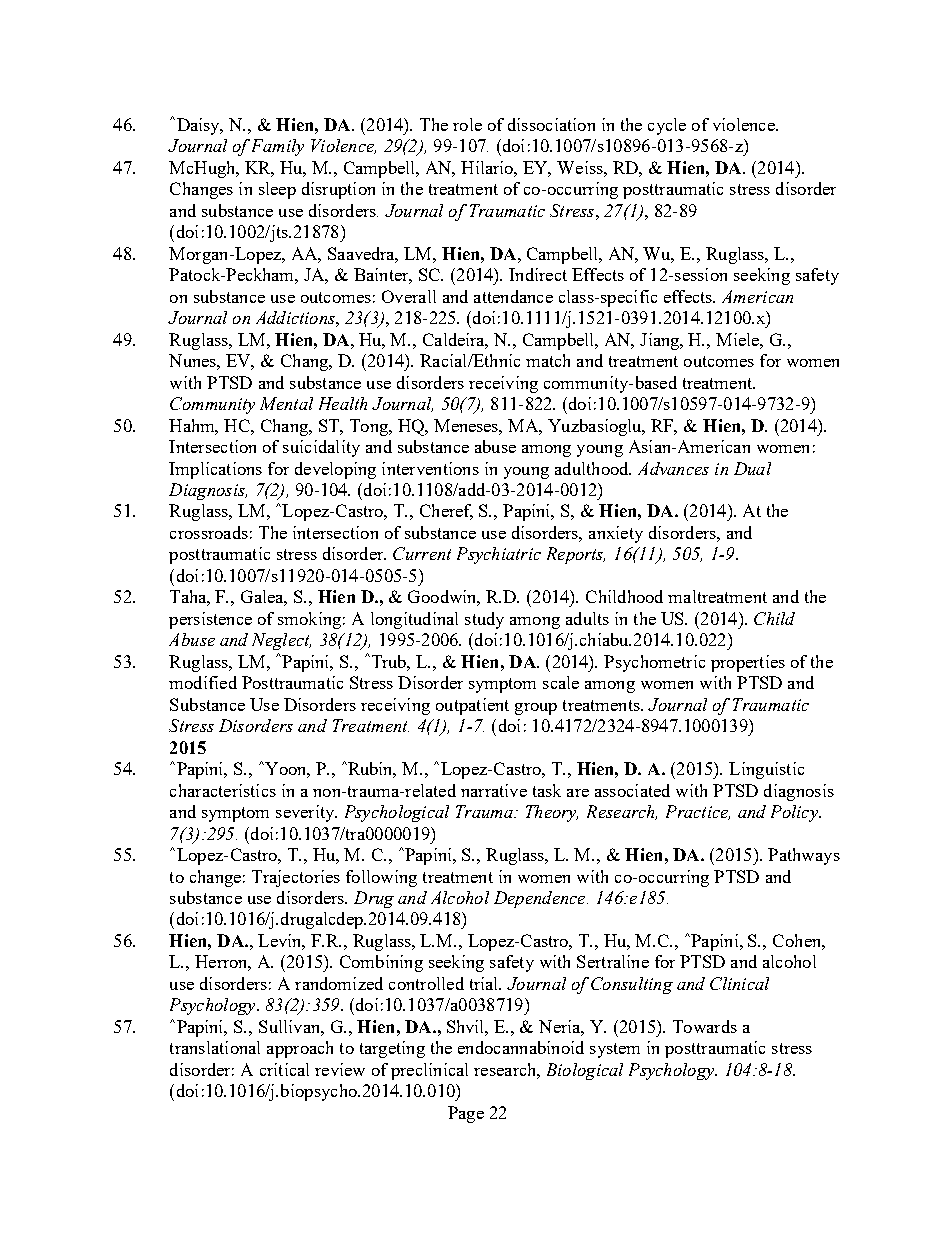 This screenshot has width=952, height=1233. I want to click on outpatient, so click(472, 706).
